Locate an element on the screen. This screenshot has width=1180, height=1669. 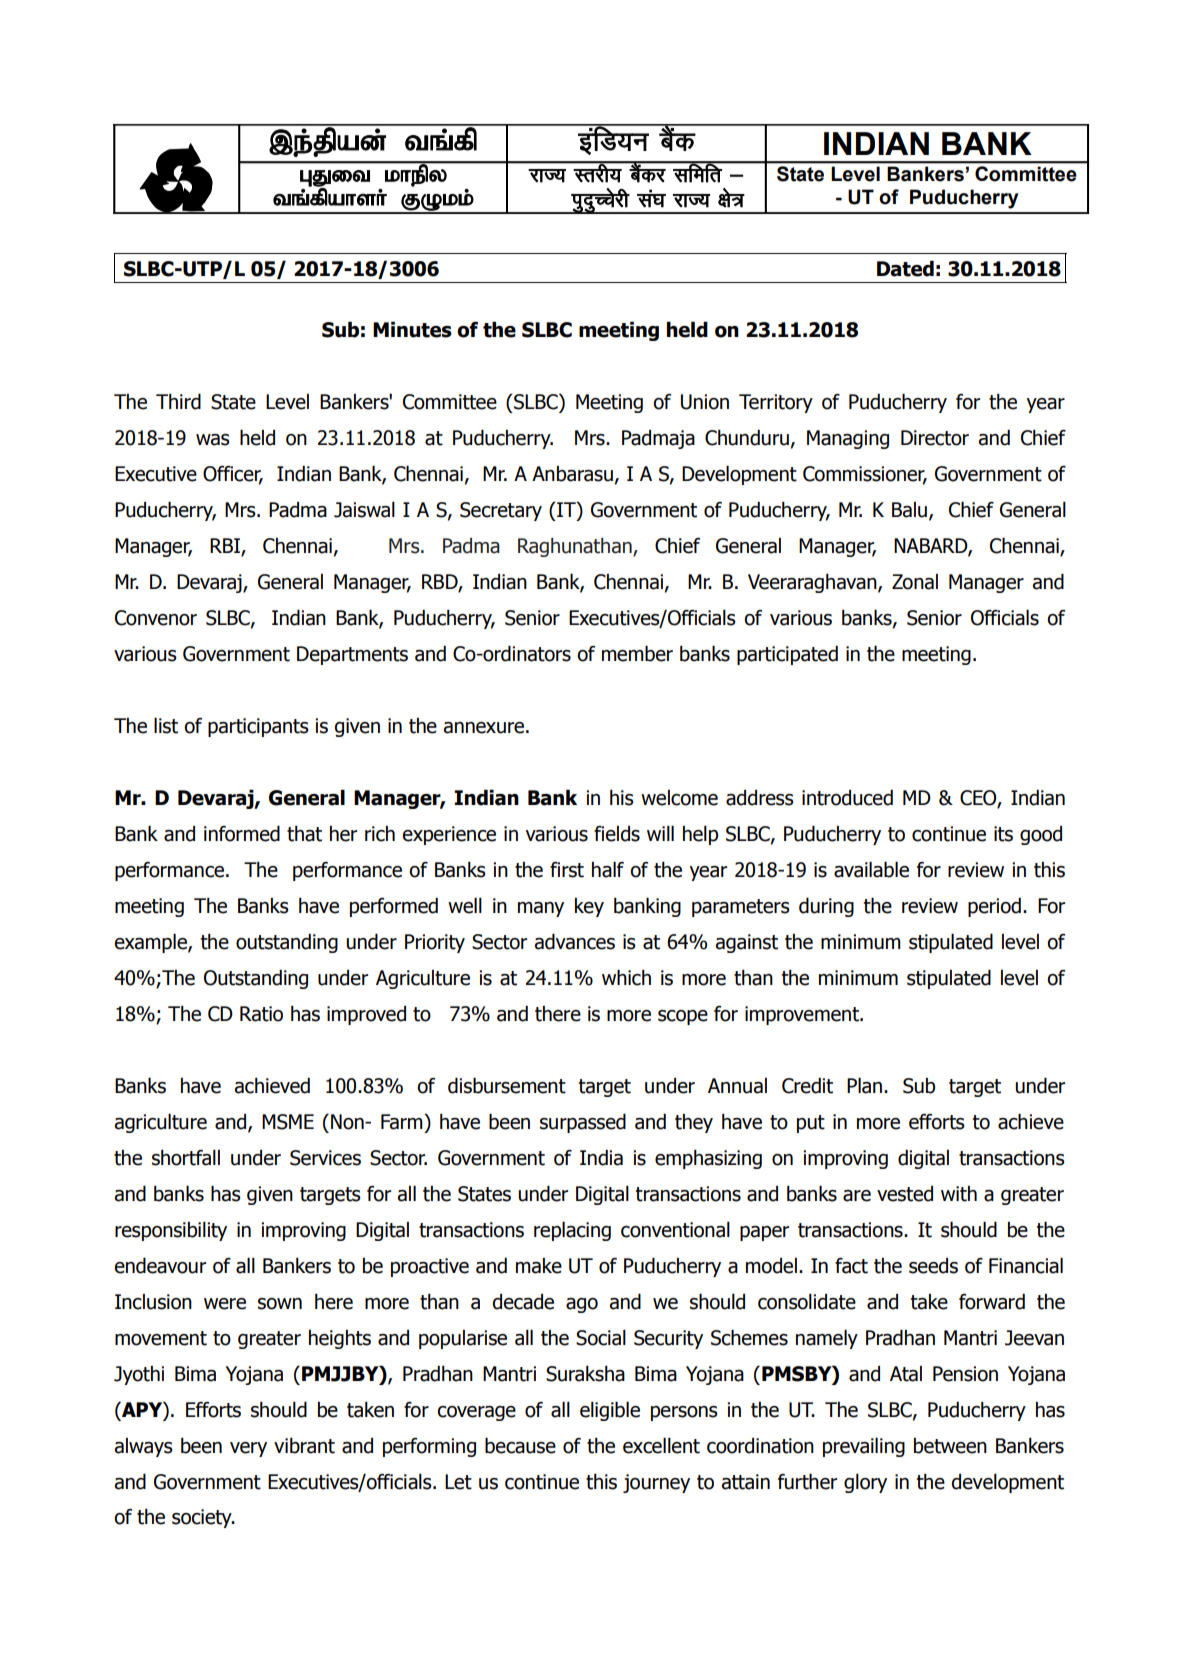
informed is located at coordinates (242, 833).
